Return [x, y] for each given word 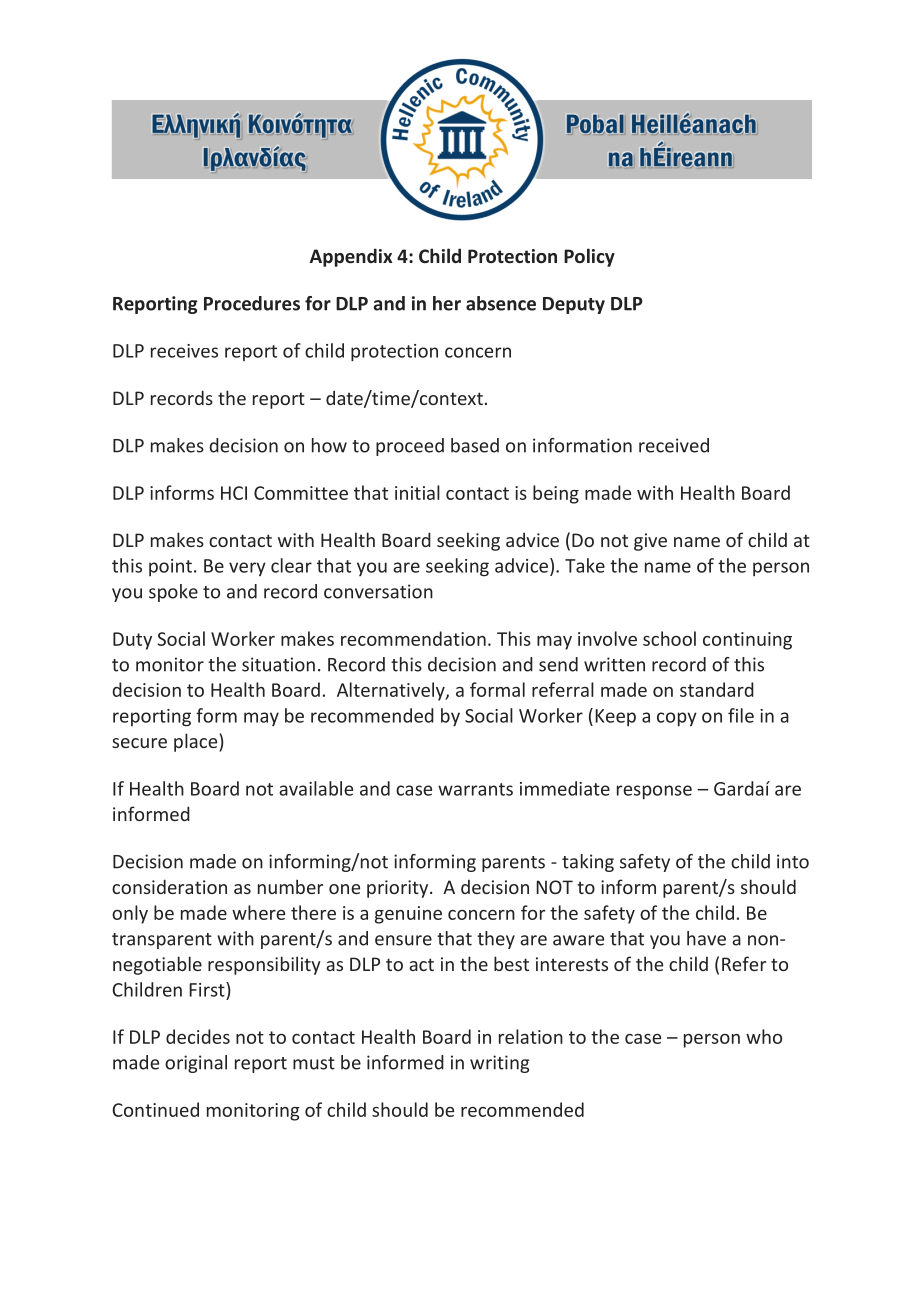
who [764, 1036]
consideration [169, 886]
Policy [589, 257]
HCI [234, 493]
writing [499, 1064]
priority [399, 889]
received [674, 445]
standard [717, 689]
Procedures [252, 303]
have [706, 938]
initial [417, 492]
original [196, 1064]
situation [278, 664]
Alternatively [392, 691]
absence [501, 303]
